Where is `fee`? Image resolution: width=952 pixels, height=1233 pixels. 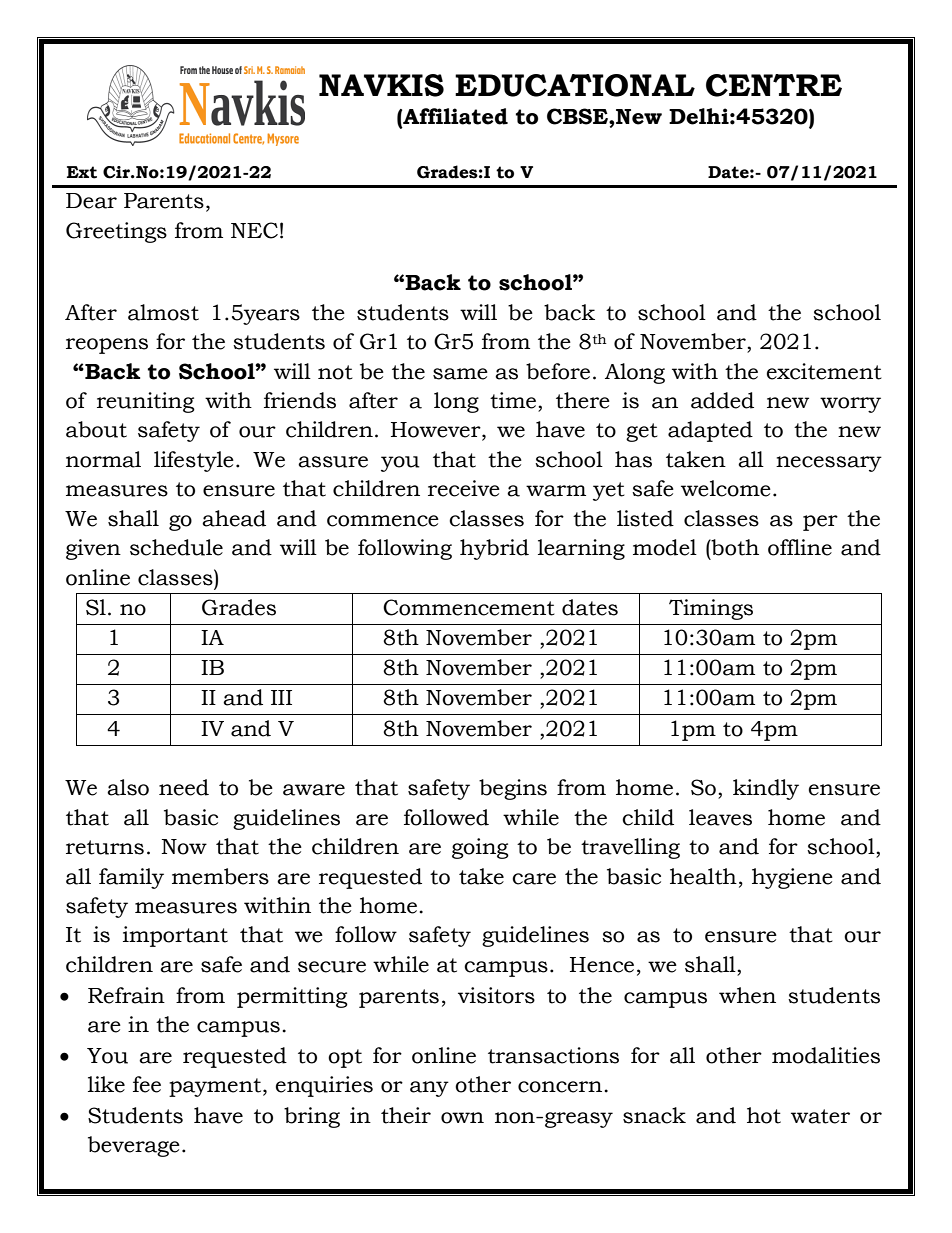 fee is located at coordinates (147, 1084).
